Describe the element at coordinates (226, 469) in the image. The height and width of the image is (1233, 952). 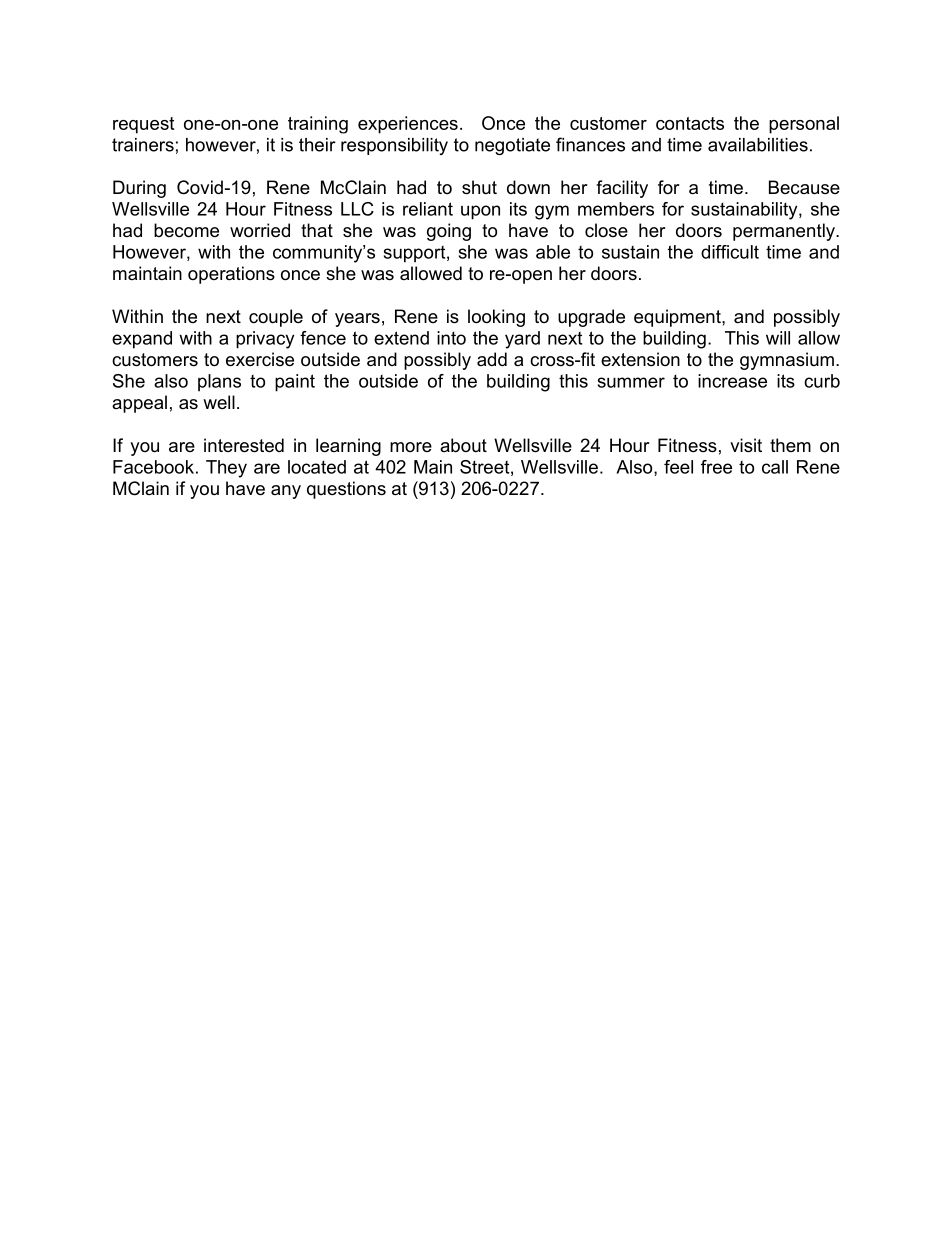
I see `They` at that location.
